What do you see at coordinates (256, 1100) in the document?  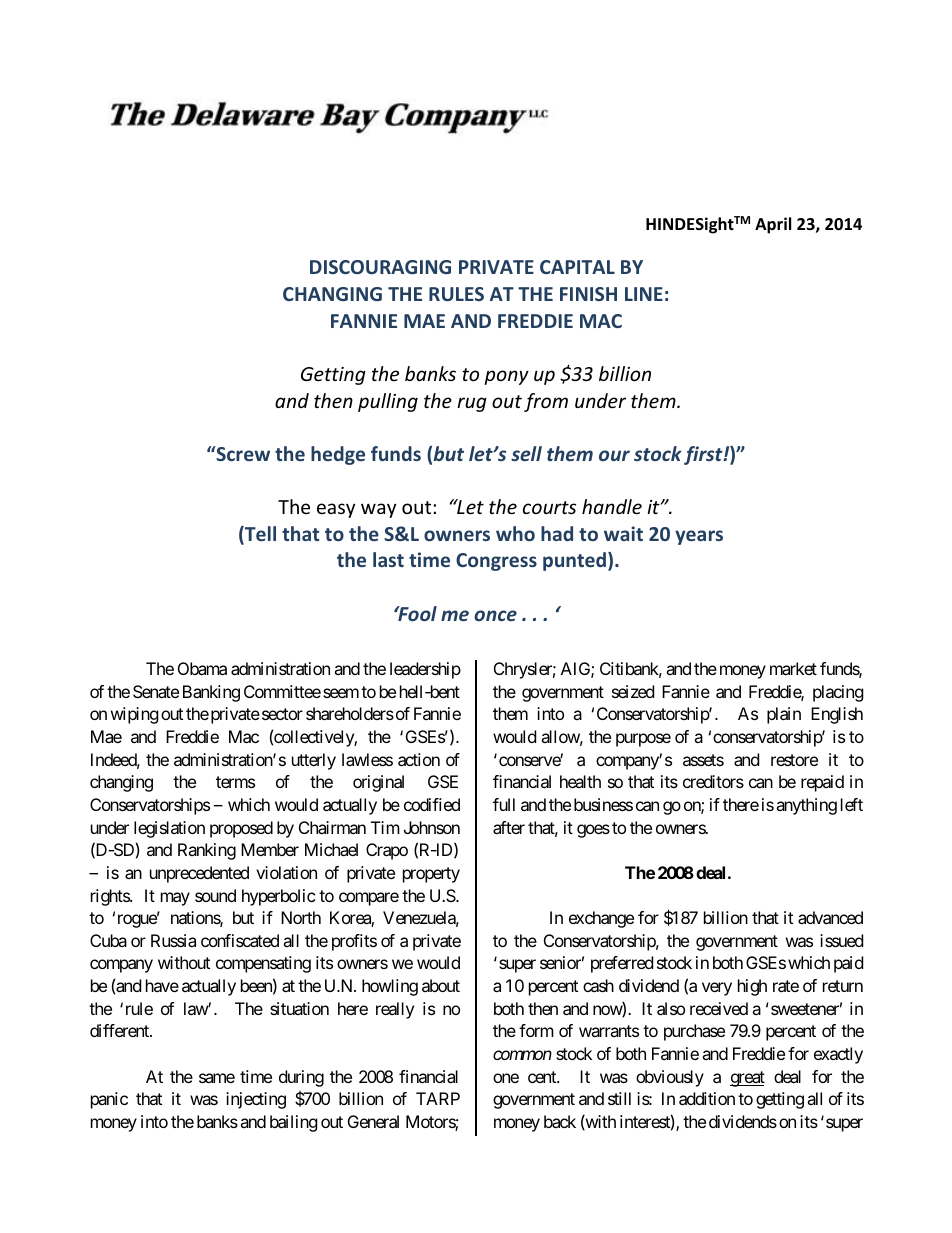 I see `injecting` at bounding box center [256, 1100].
